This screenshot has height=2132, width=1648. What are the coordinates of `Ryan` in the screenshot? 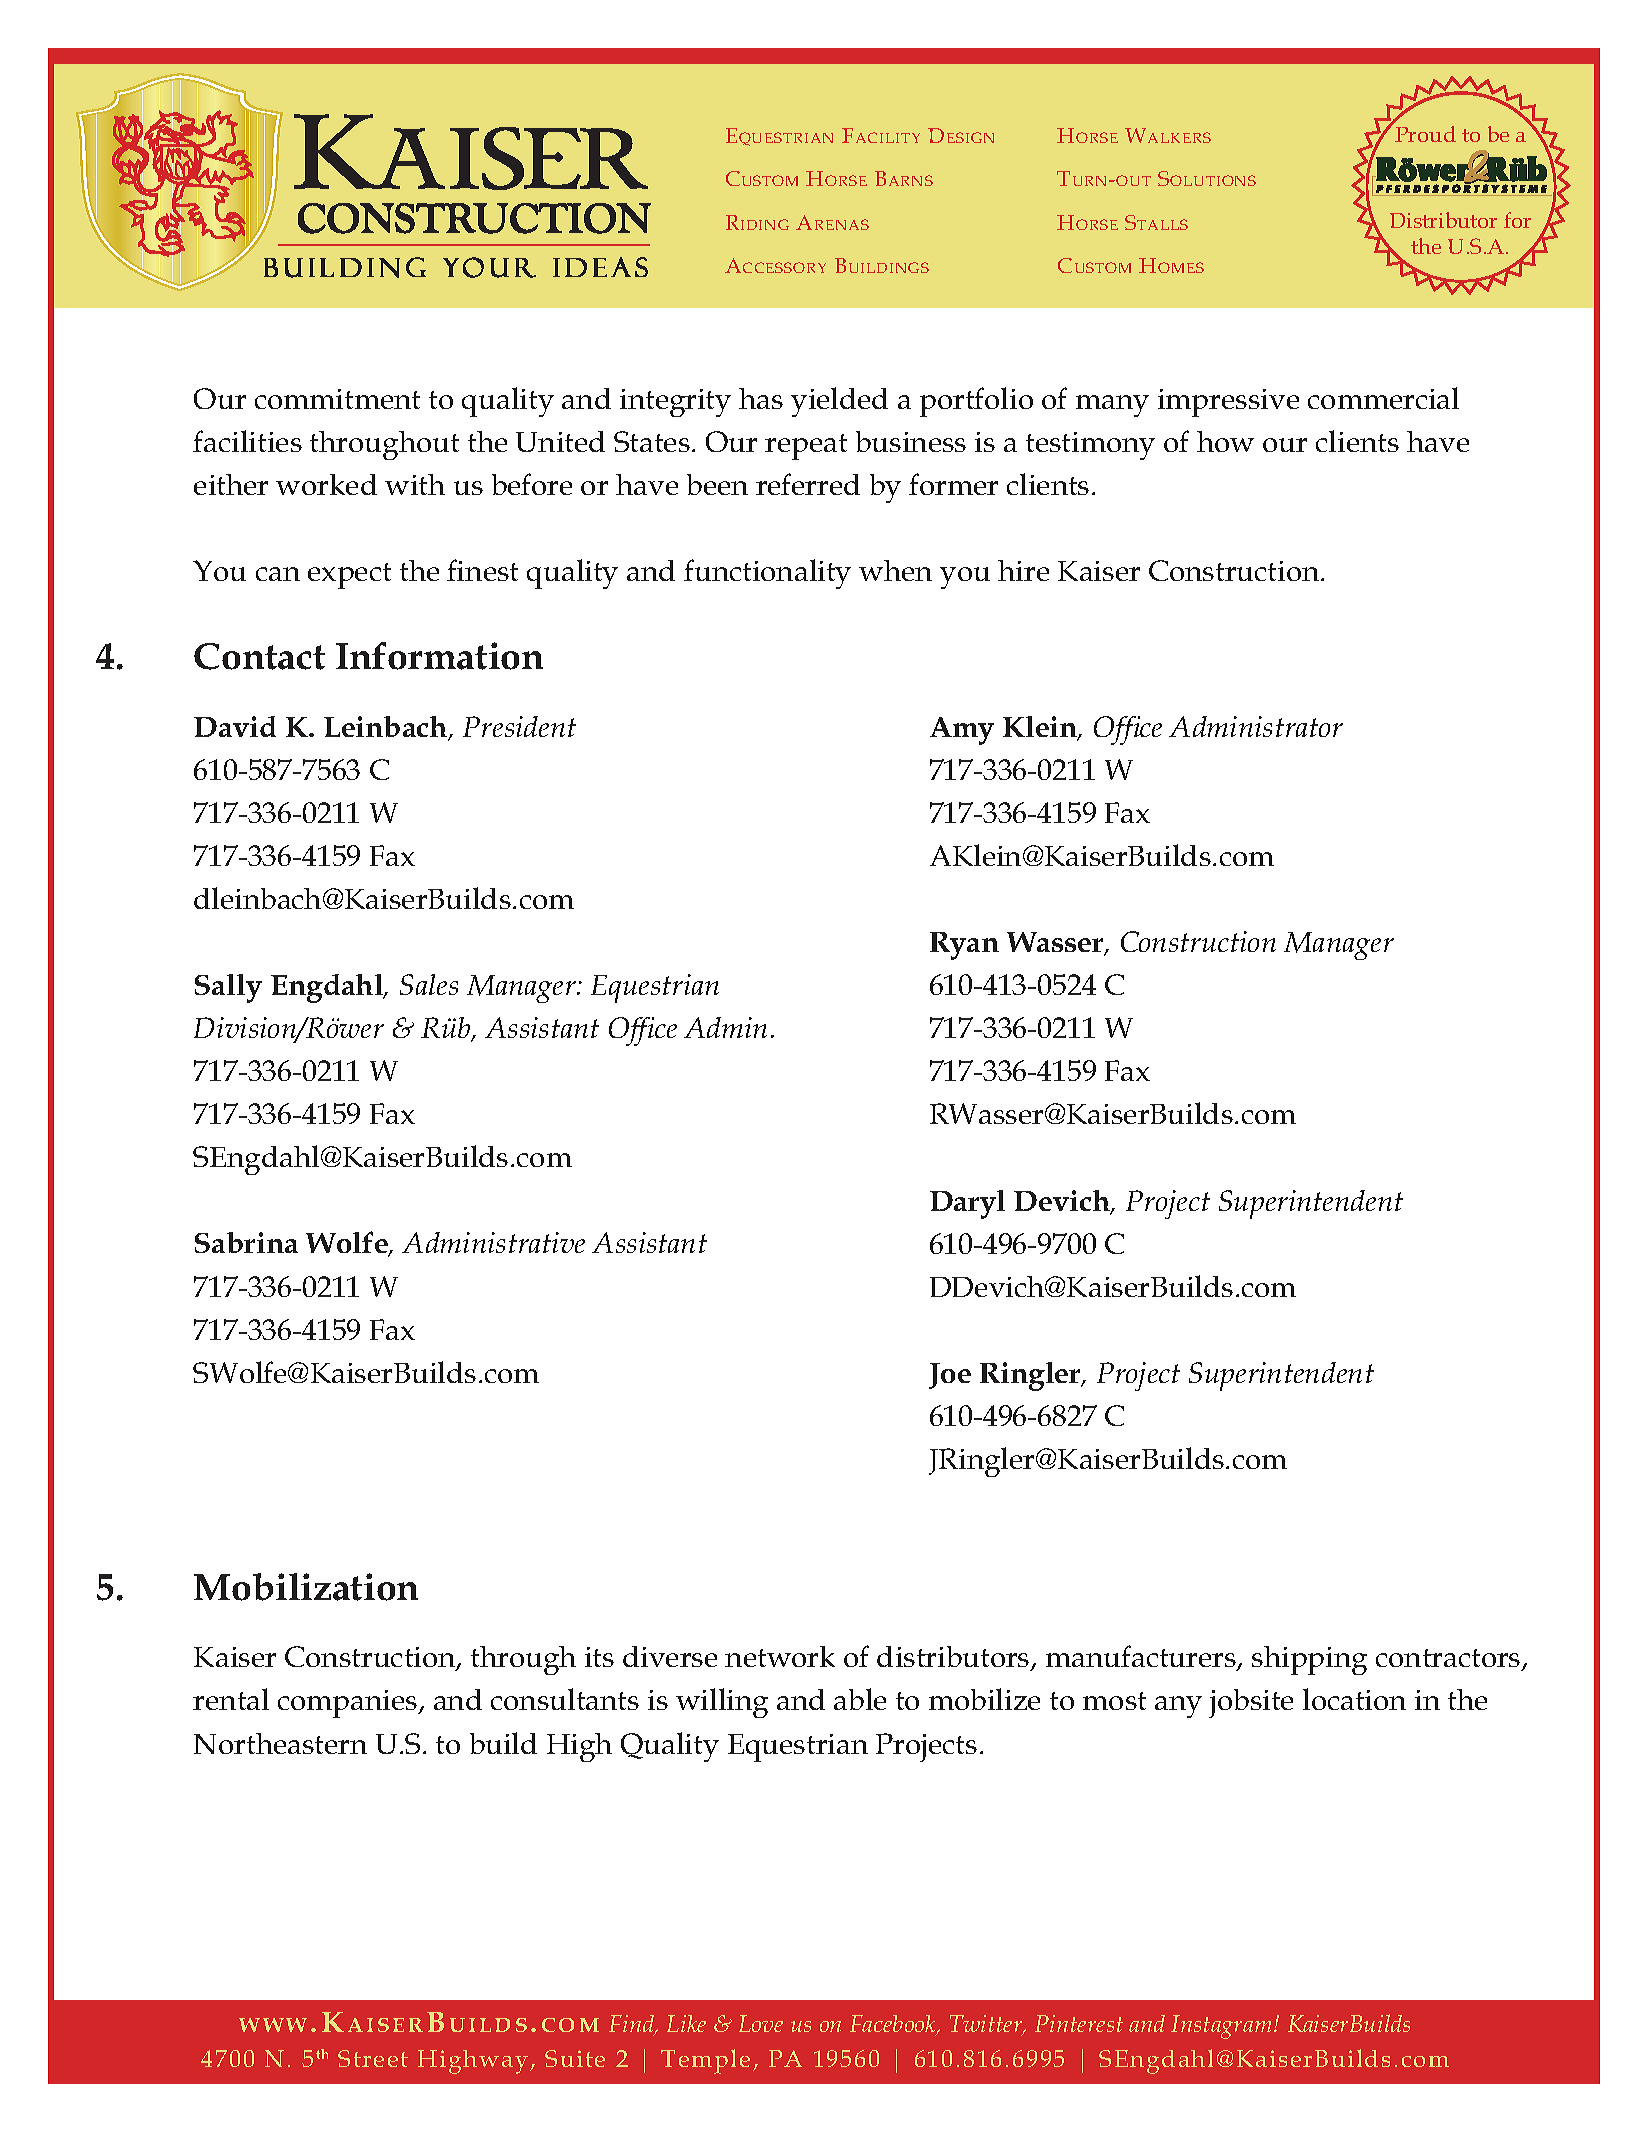 It's located at (964, 946).
